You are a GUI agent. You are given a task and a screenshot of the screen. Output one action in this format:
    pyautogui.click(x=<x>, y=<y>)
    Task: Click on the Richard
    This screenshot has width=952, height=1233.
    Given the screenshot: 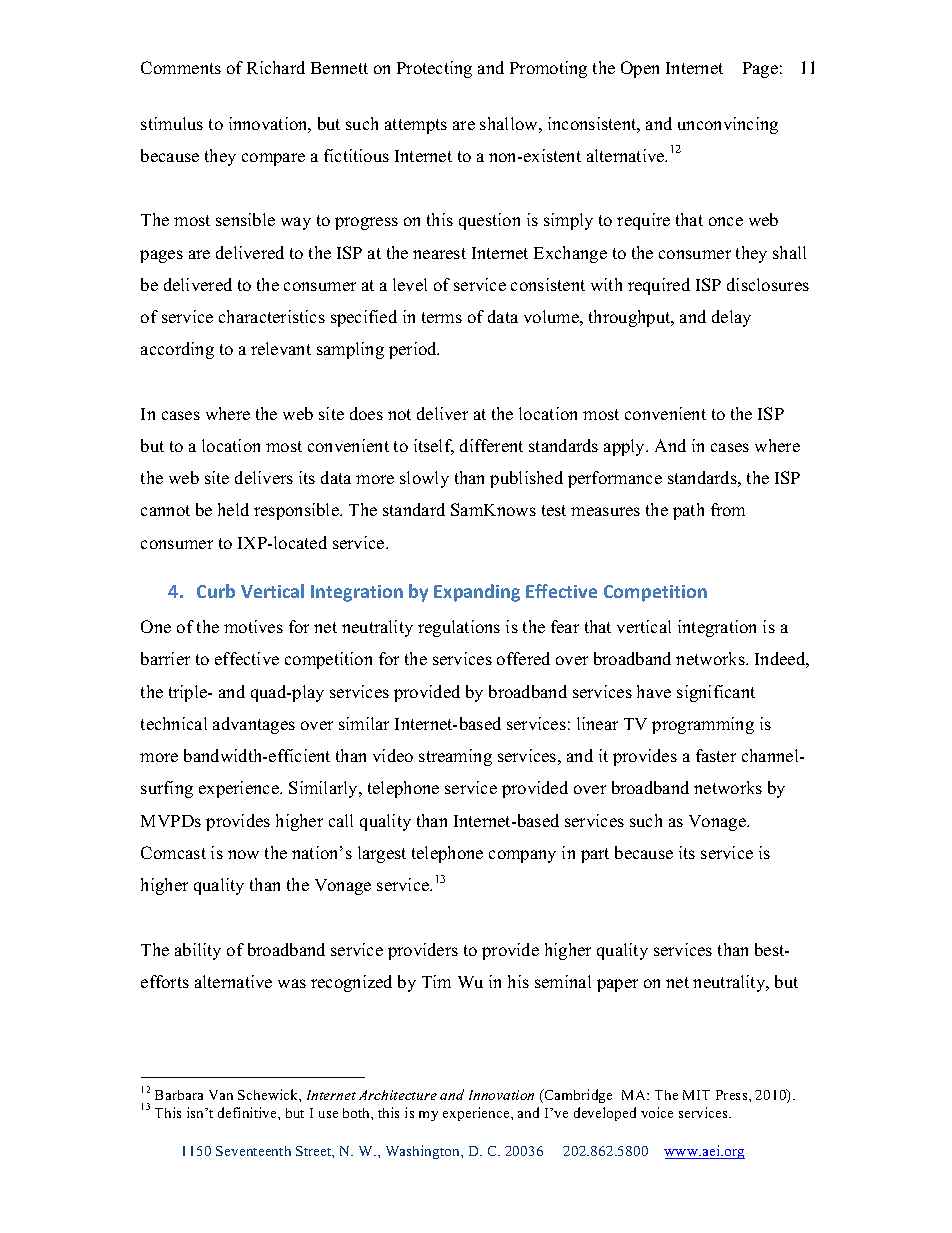 What is the action you would take?
    pyautogui.click(x=276, y=67)
